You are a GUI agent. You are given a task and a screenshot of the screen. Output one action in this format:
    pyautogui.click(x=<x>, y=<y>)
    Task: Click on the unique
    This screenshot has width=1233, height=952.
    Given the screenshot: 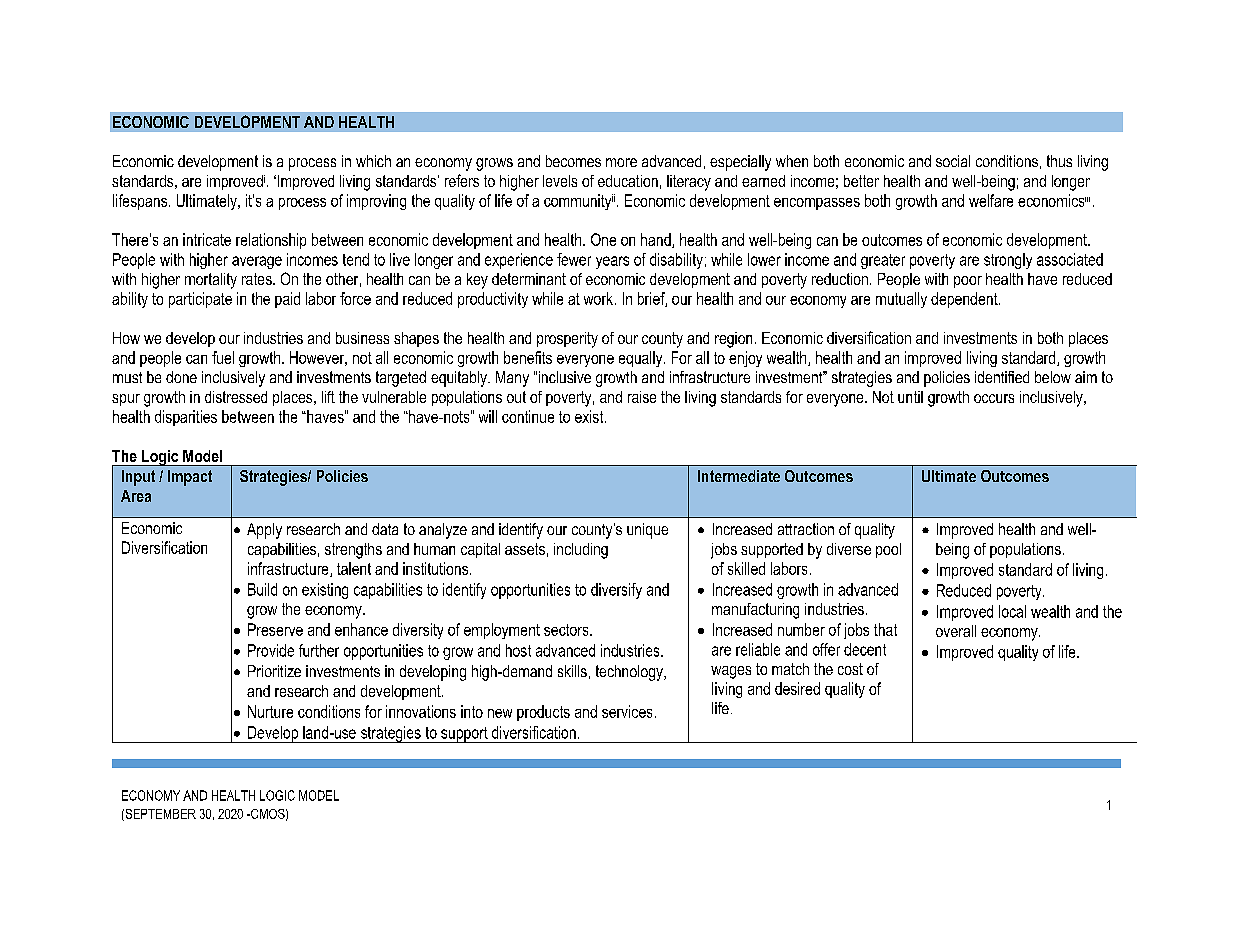 What is the action you would take?
    pyautogui.click(x=647, y=531)
